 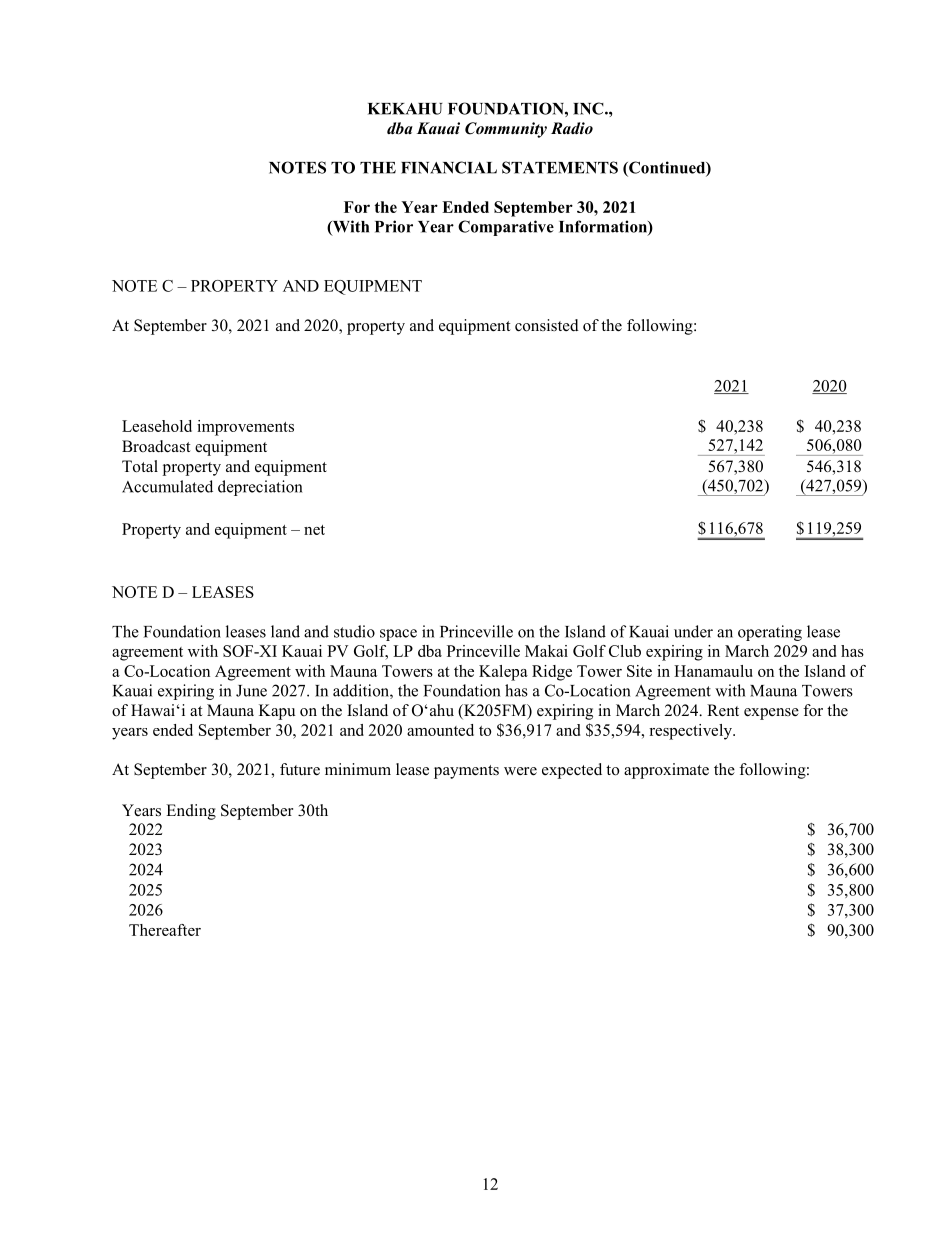 What do you see at coordinates (547, 325) in the image?
I see `consisted` at bounding box center [547, 325].
